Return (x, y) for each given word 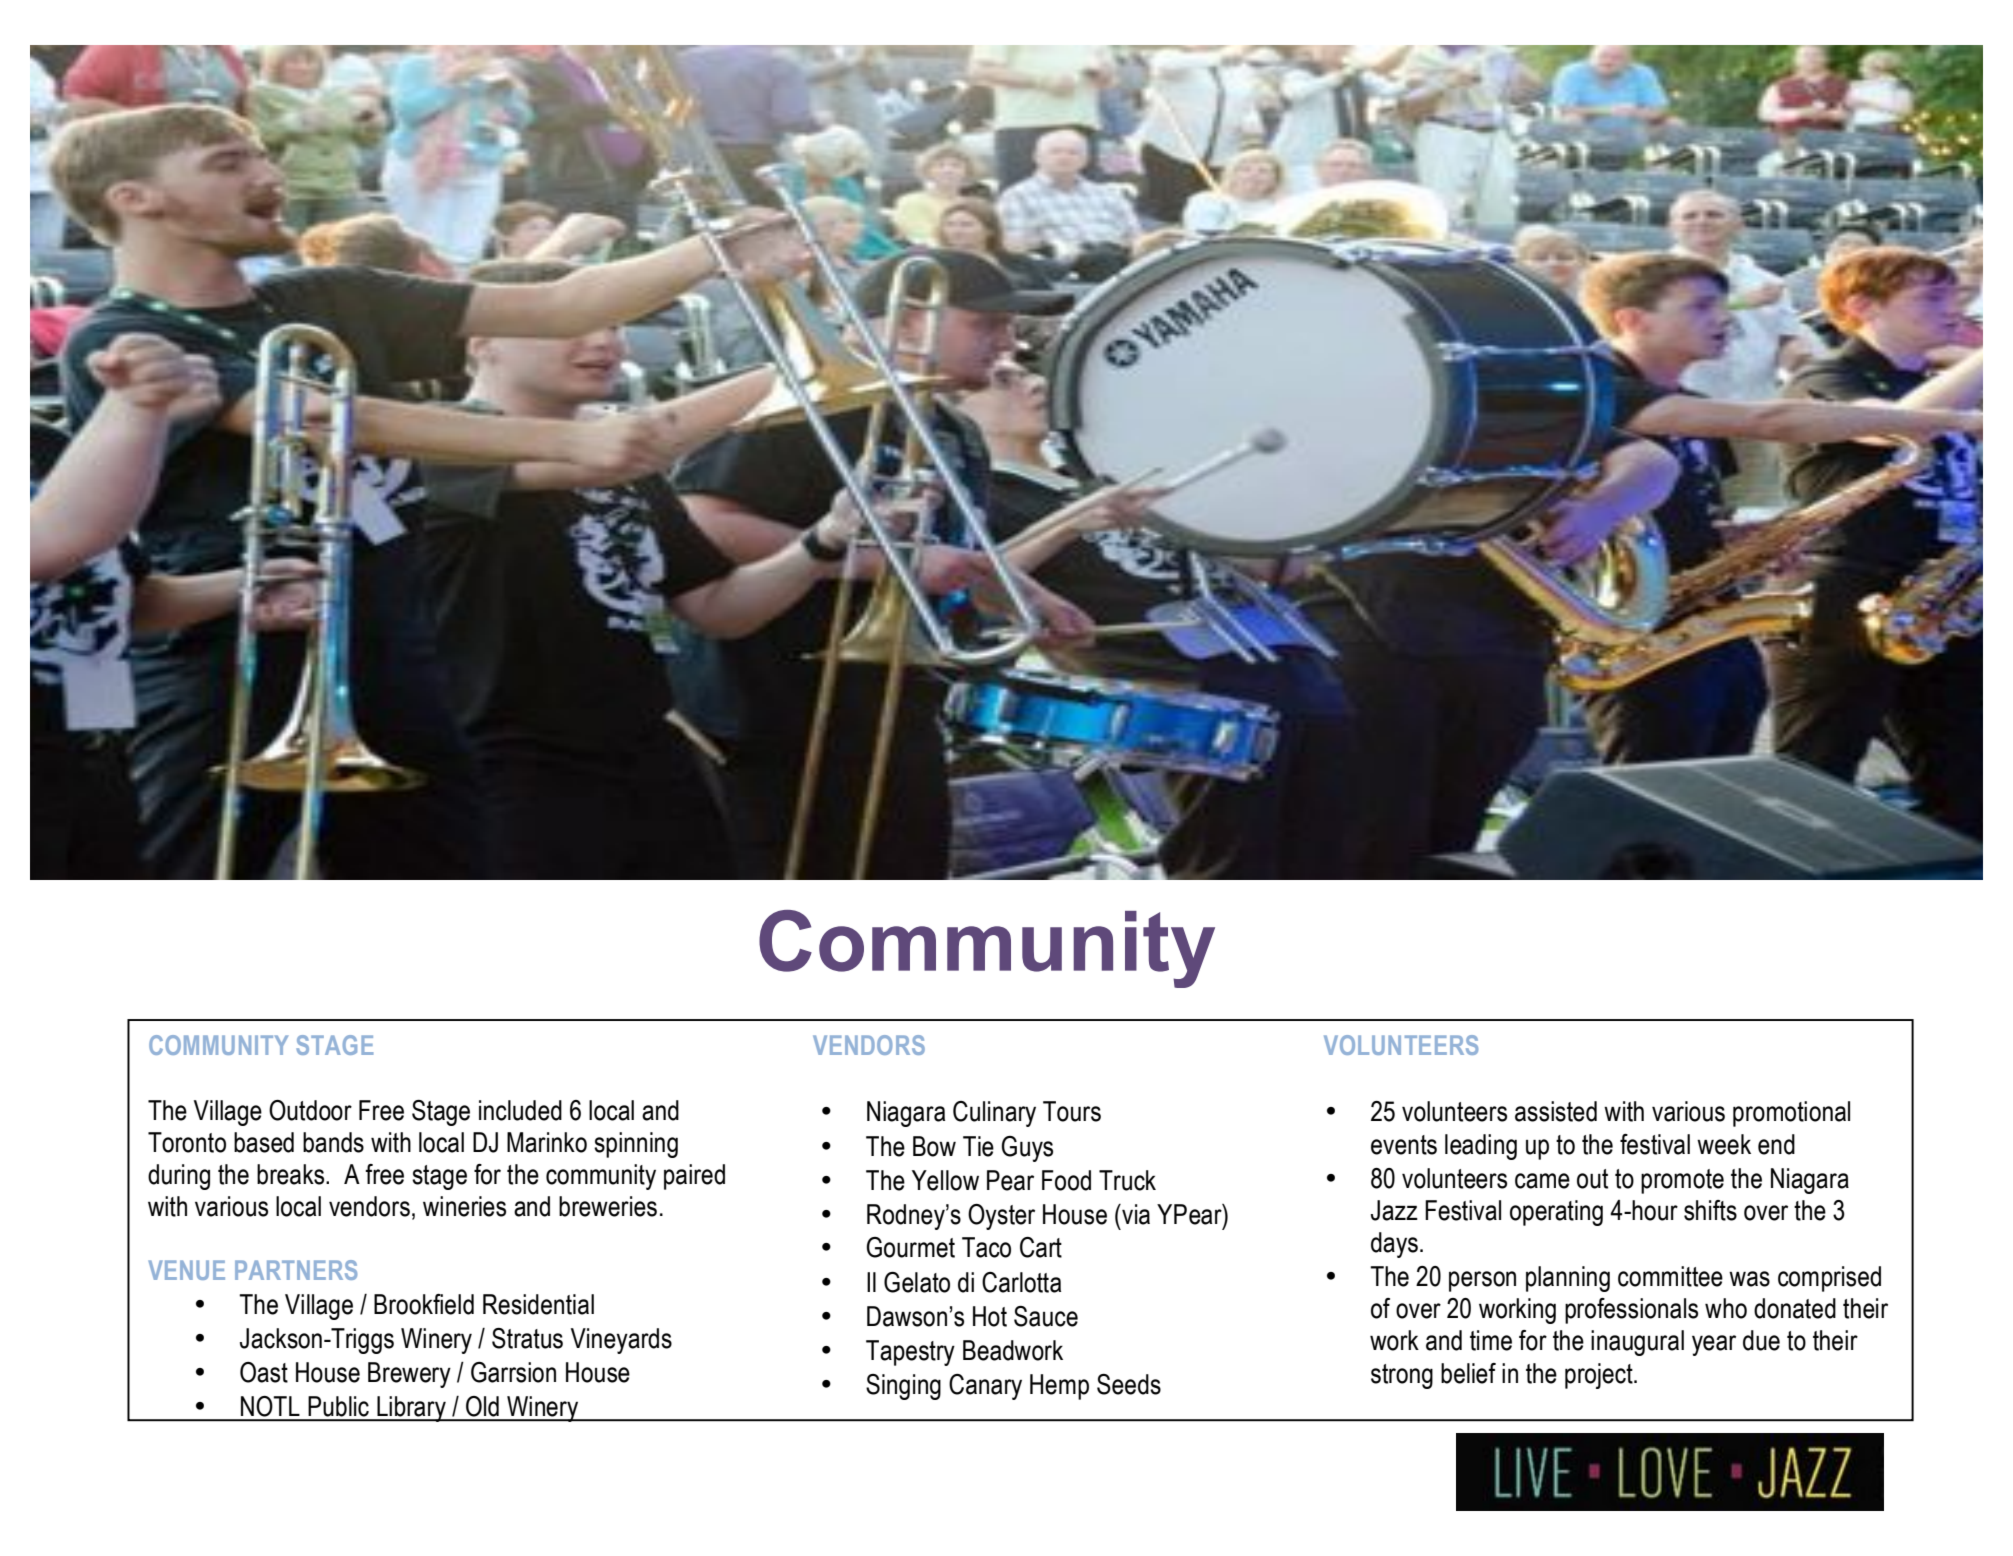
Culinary (994, 1114)
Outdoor (310, 1110)
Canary (985, 1387)
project (1600, 1376)
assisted (1556, 1111)
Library (411, 1409)
